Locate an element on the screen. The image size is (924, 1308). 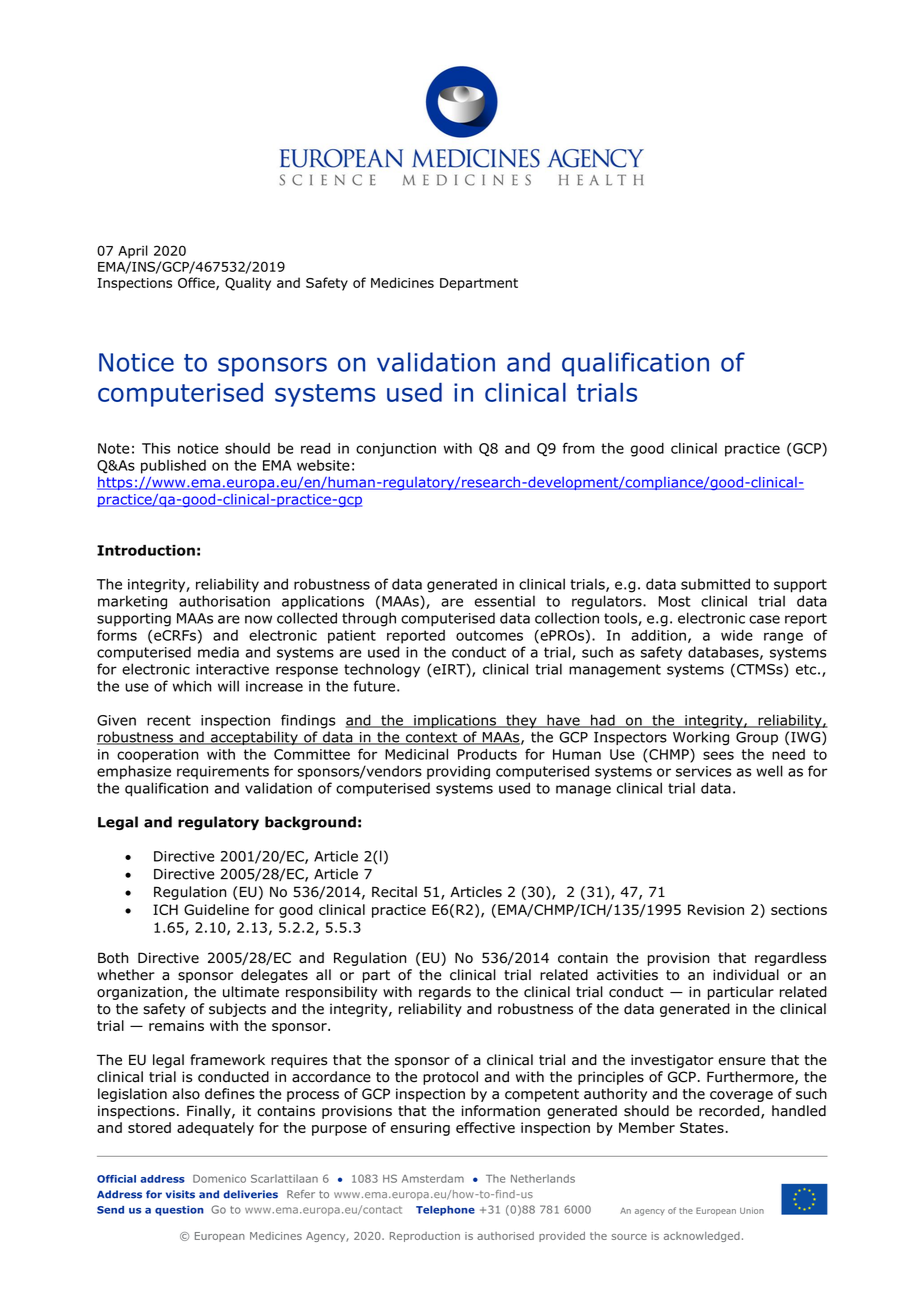
sees is located at coordinates (718, 755).
